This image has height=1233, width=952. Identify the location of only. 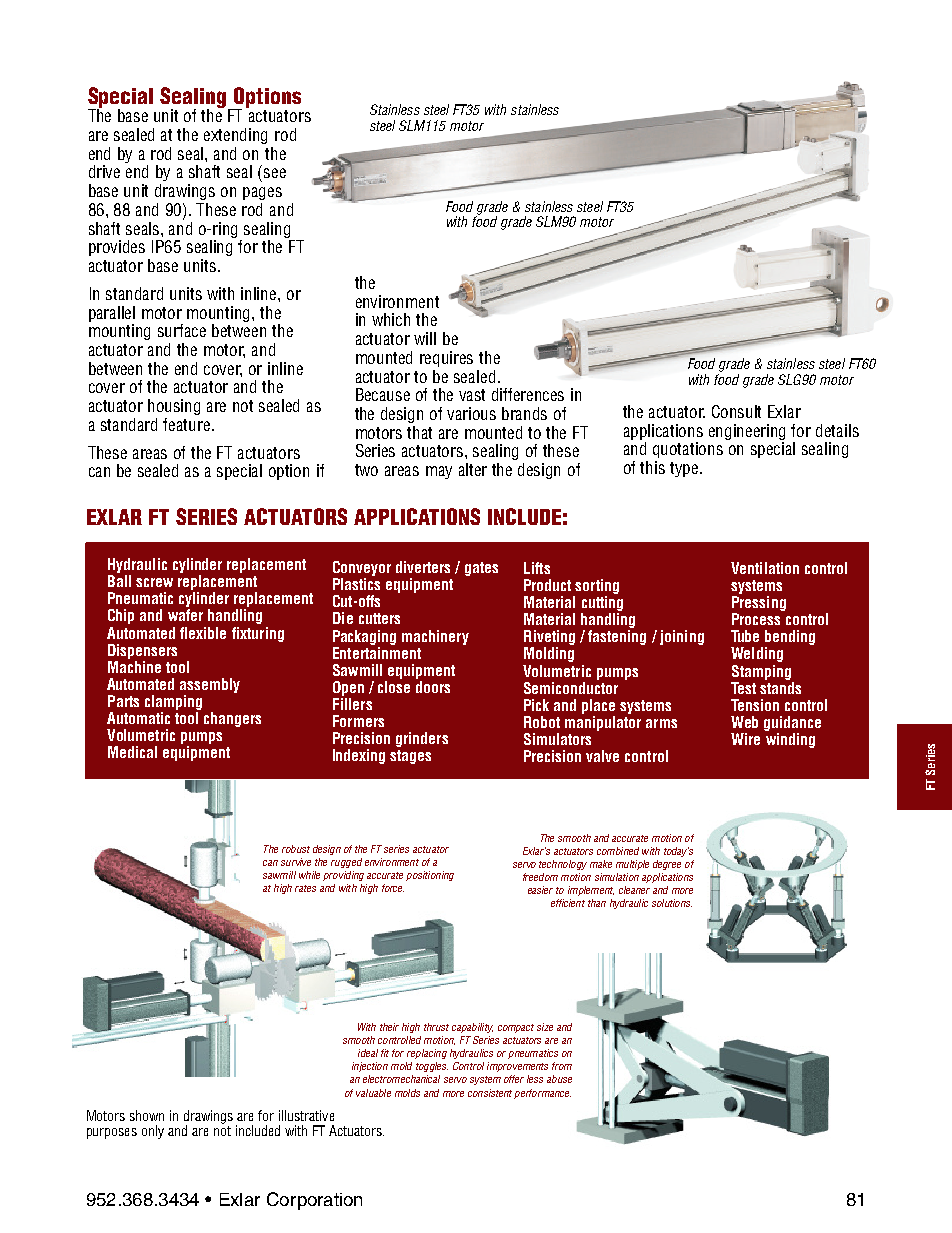
(153, 1132).
